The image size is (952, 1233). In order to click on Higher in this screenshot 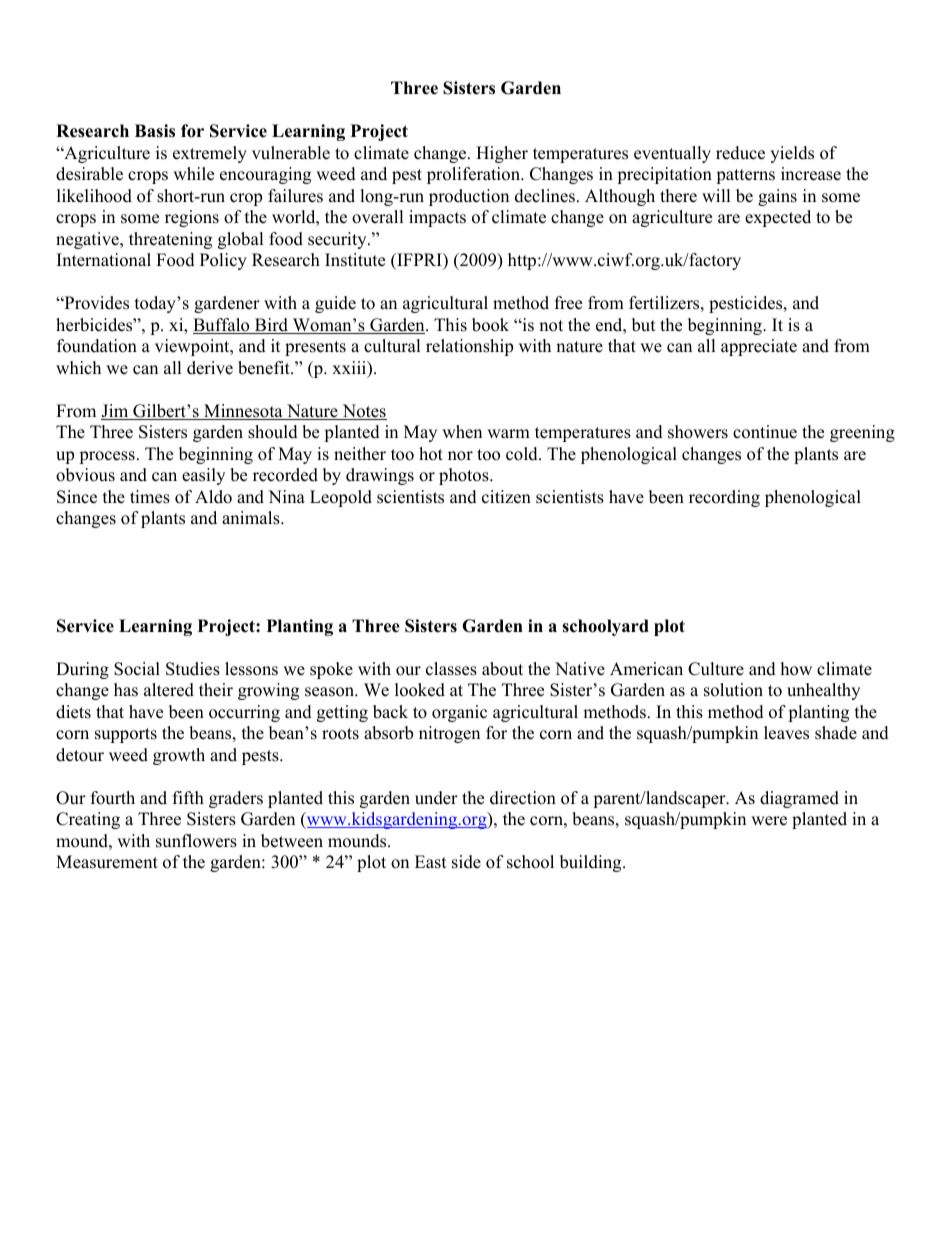, I will do `click(502, 154)`.
